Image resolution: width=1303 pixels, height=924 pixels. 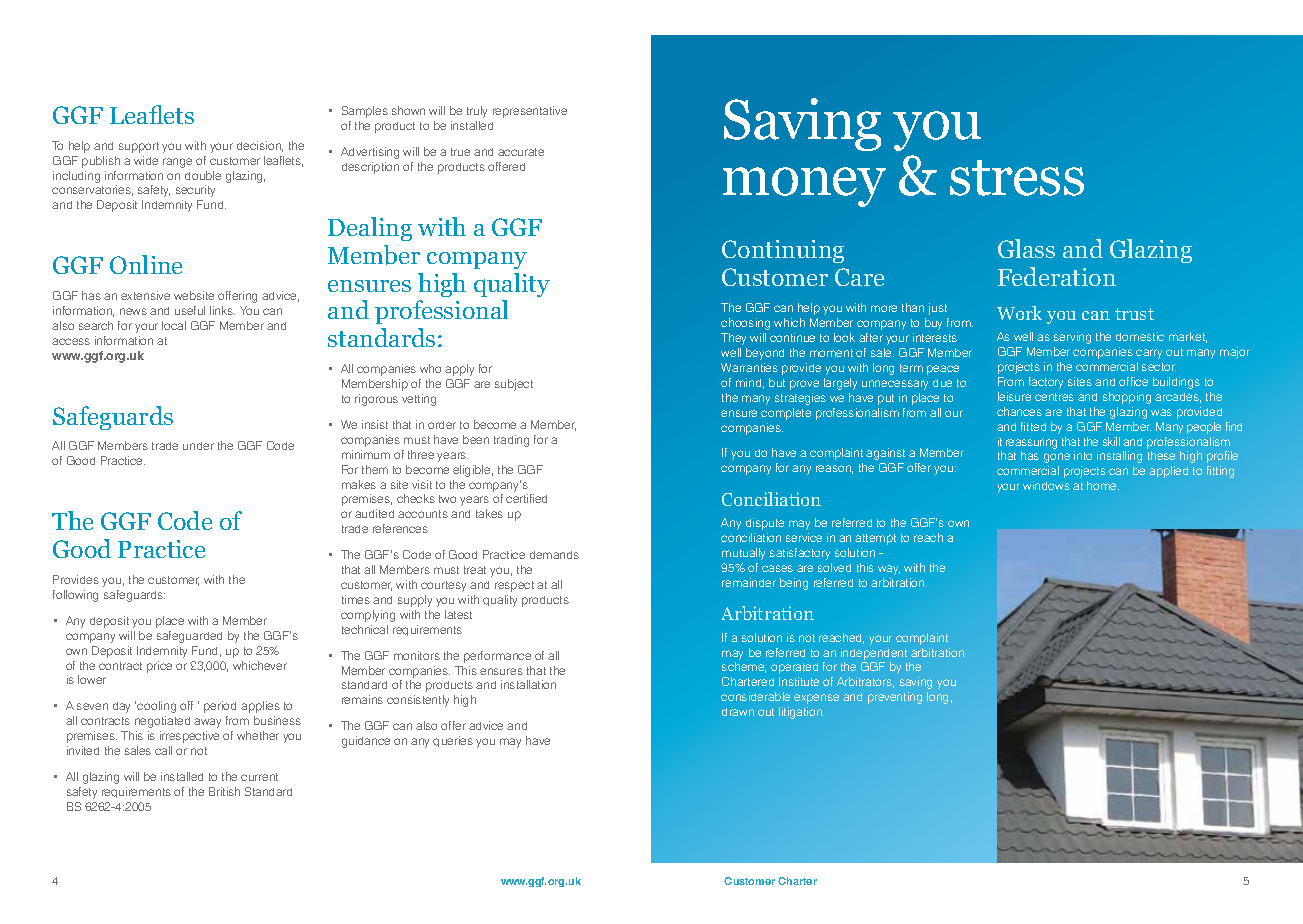 I want to click on current, so click(x=259, y=777).
